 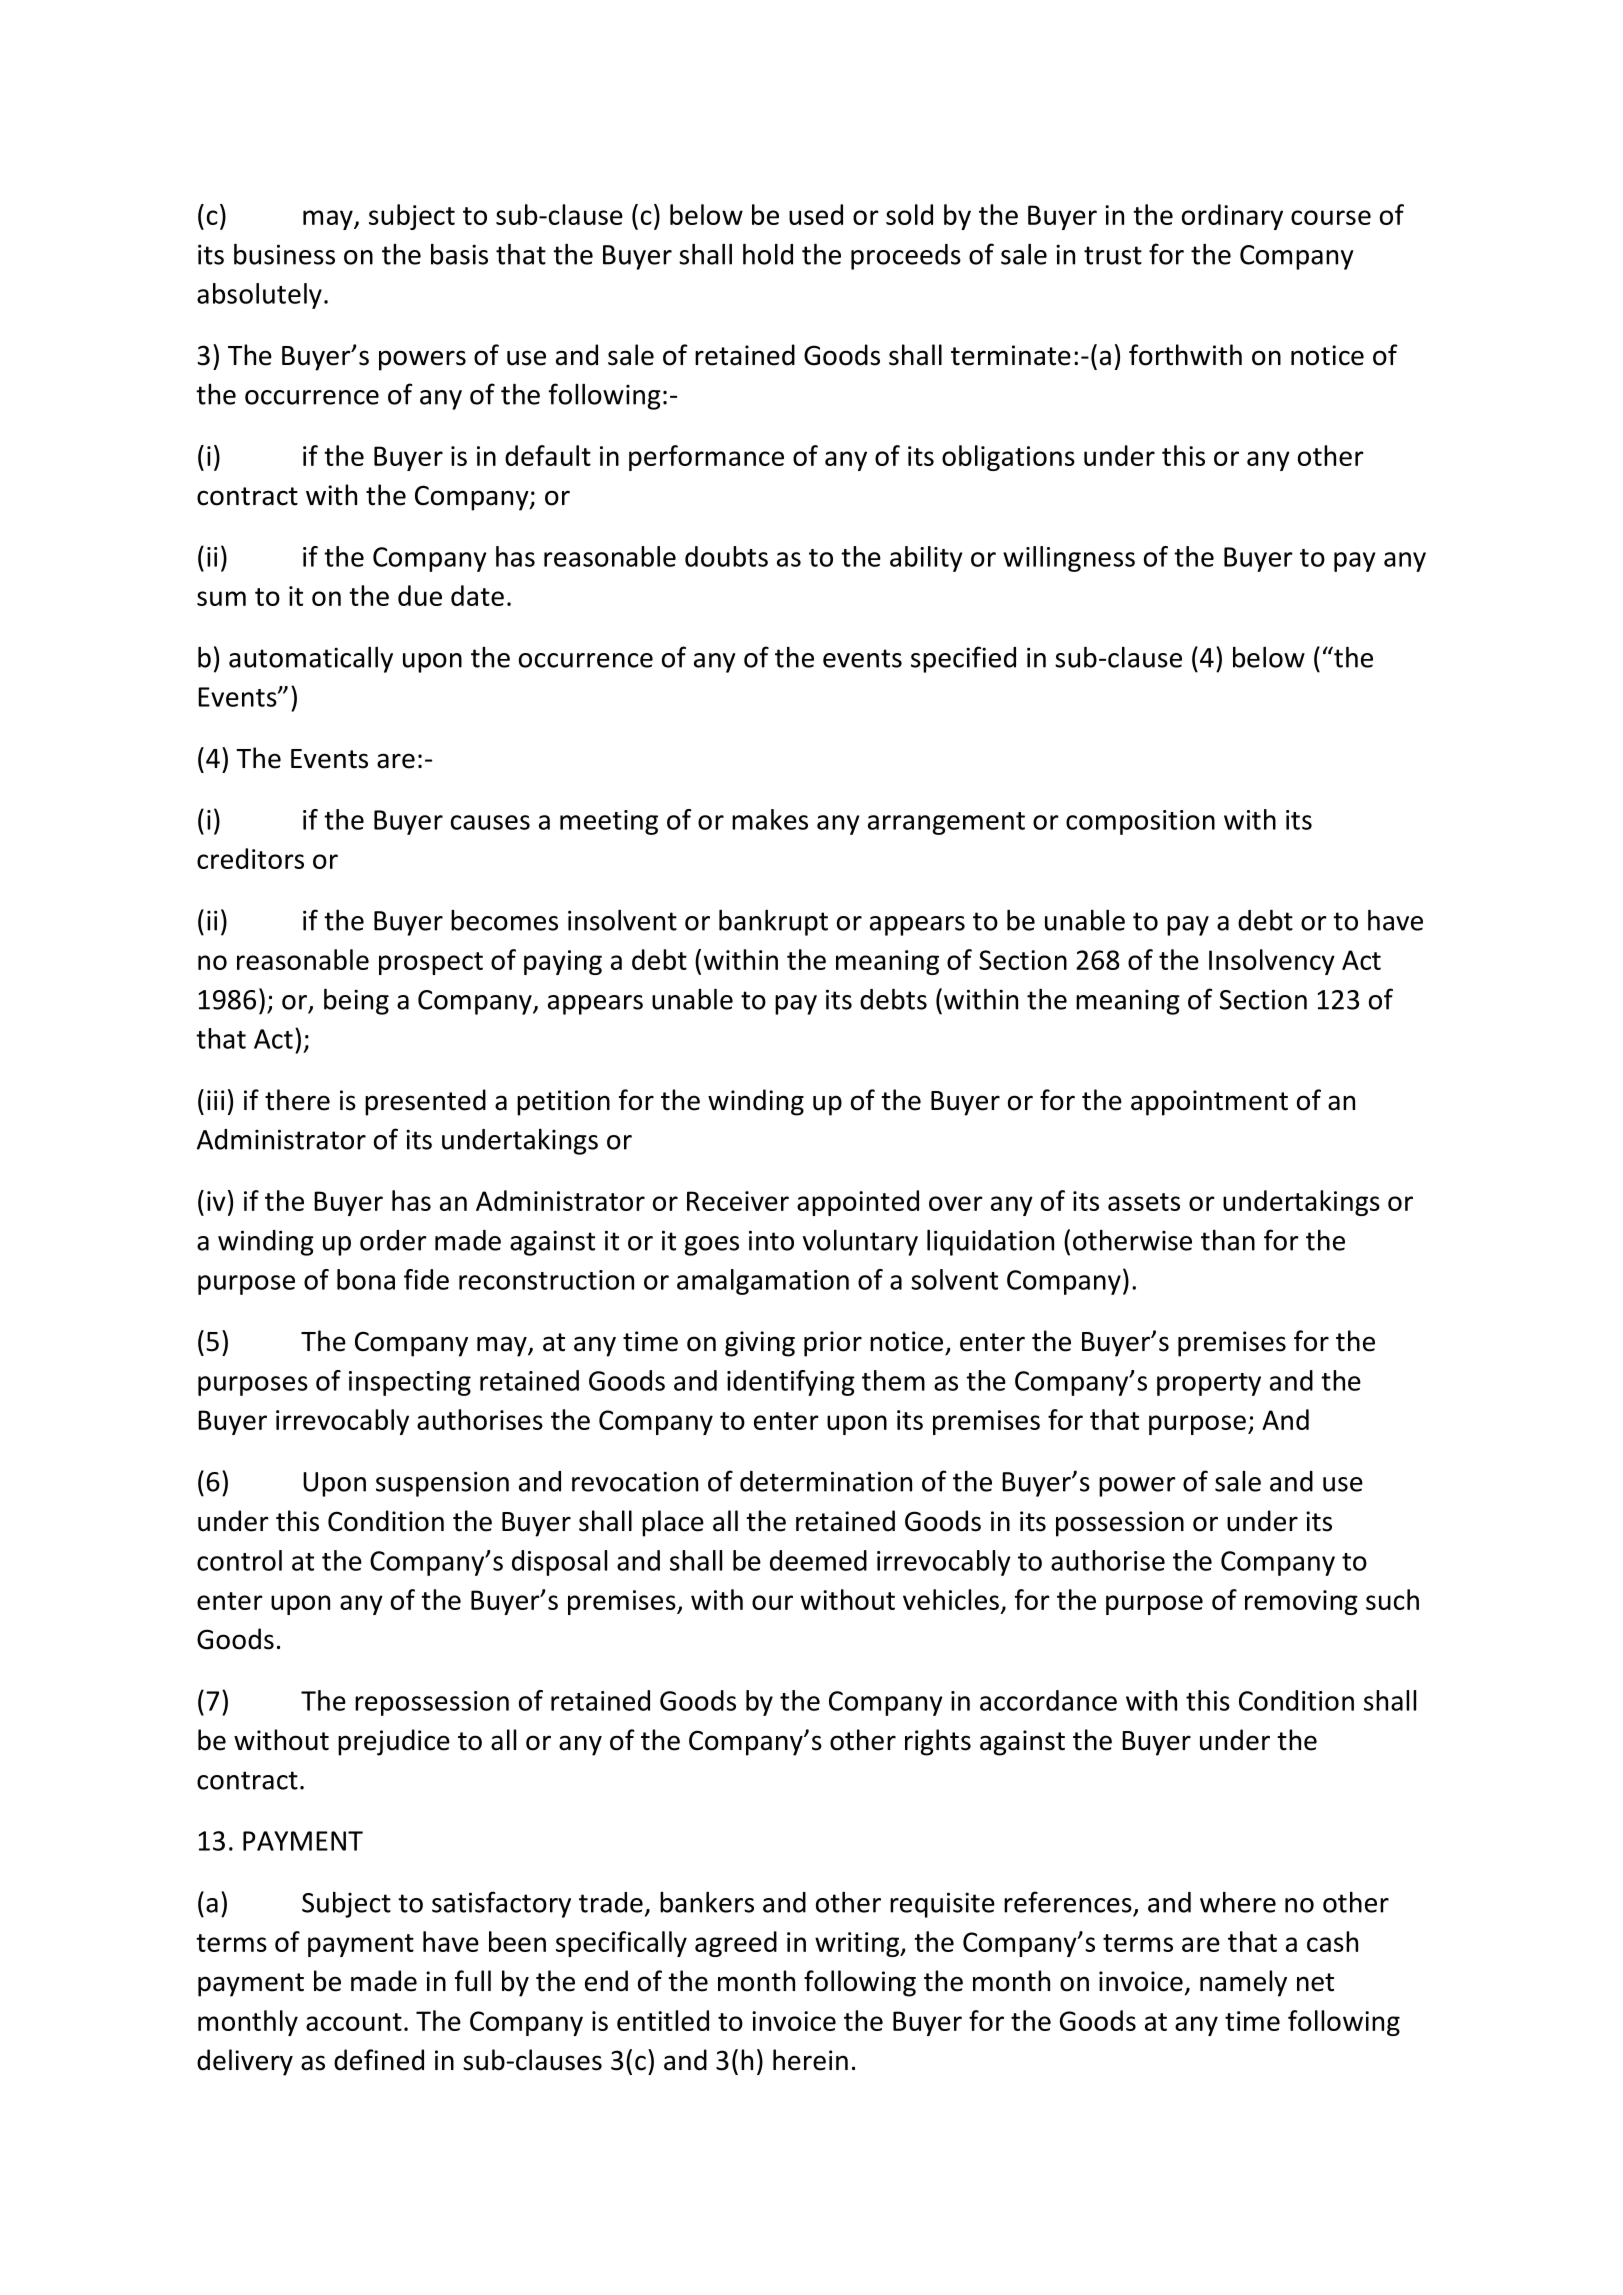 What do you see at coordinates (297, 1100) in the screenshot?
I see `there` at bounding box center [297, 1100].
